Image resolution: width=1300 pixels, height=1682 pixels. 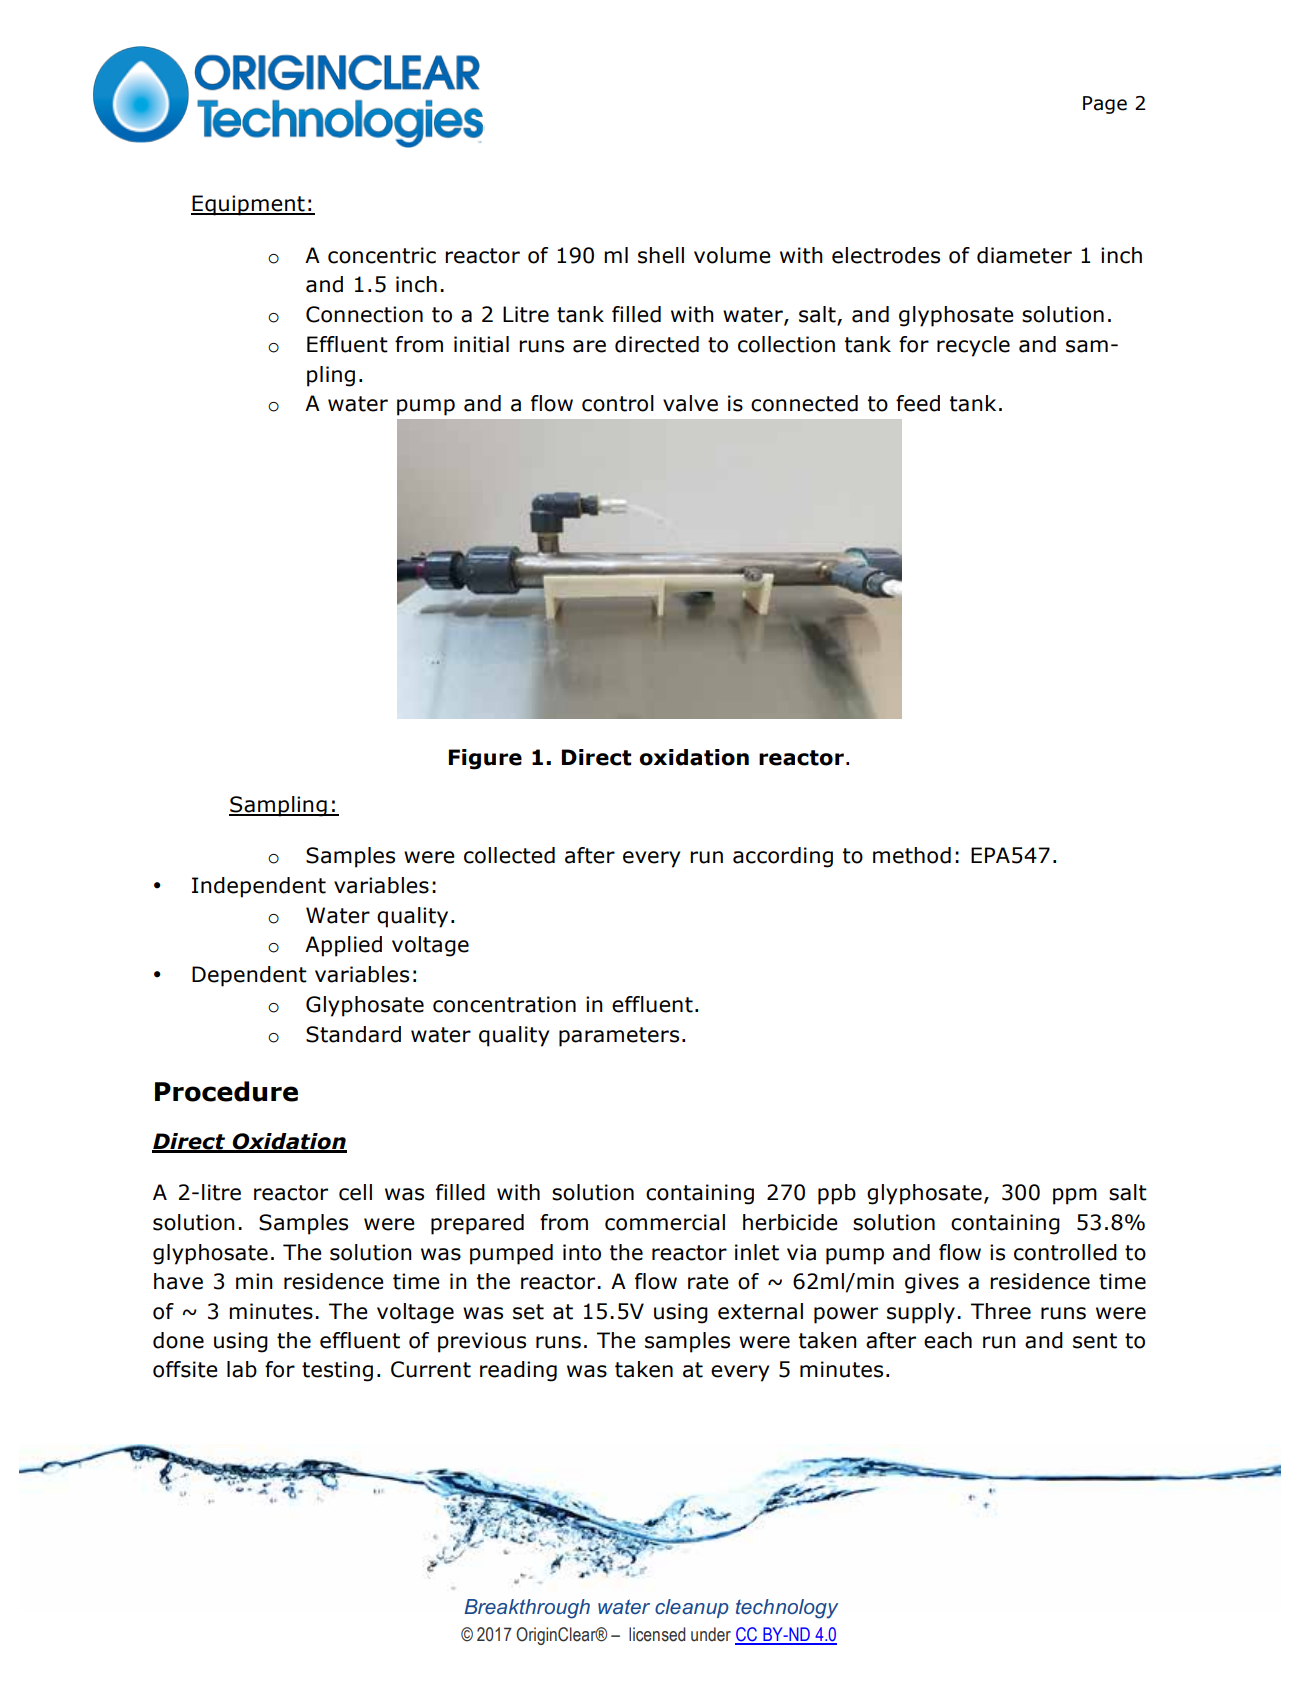 I want to click on collected, so click(x=509, y=855).
